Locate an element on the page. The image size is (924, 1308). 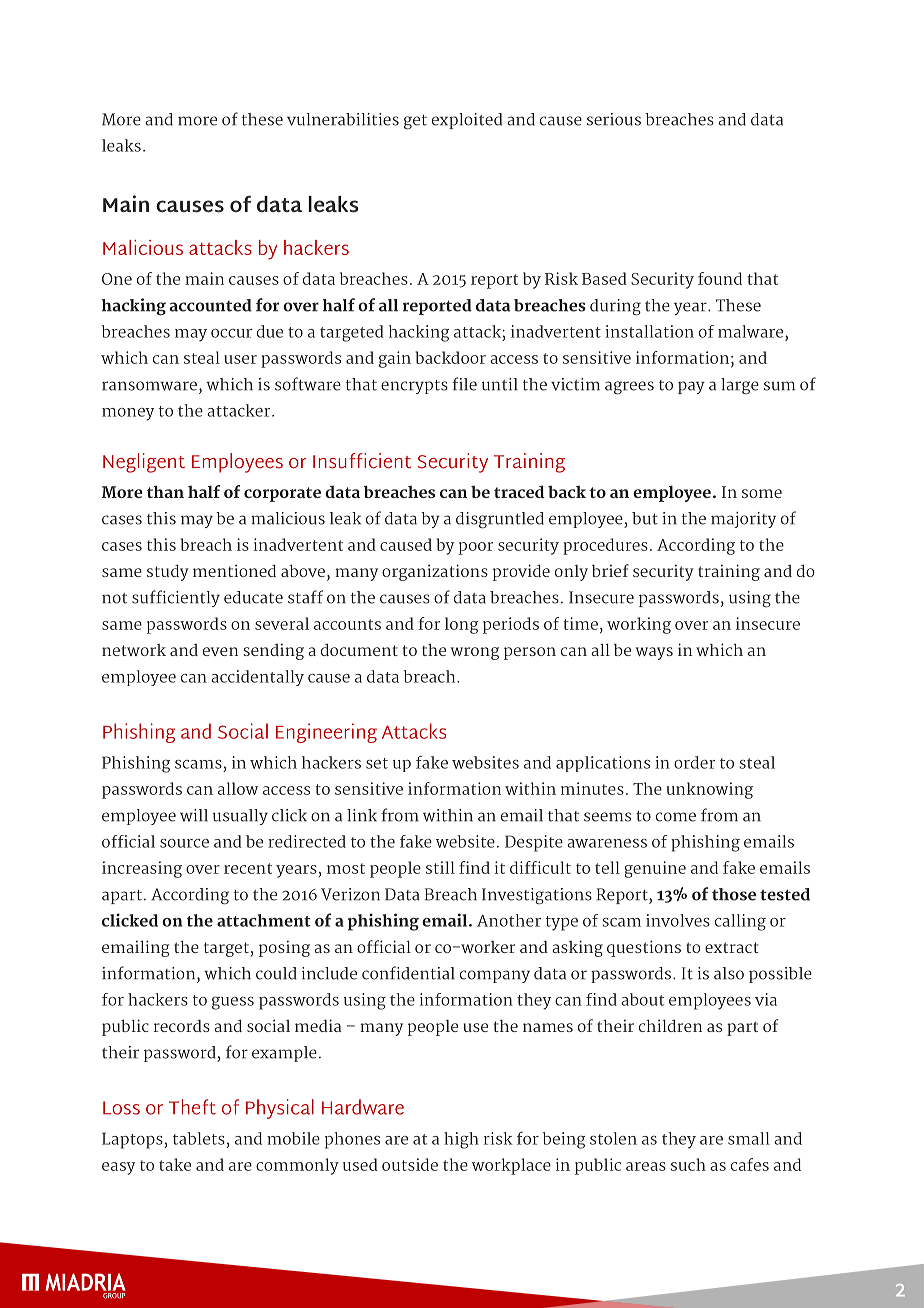
serious is located at coordinates (614, 119).
